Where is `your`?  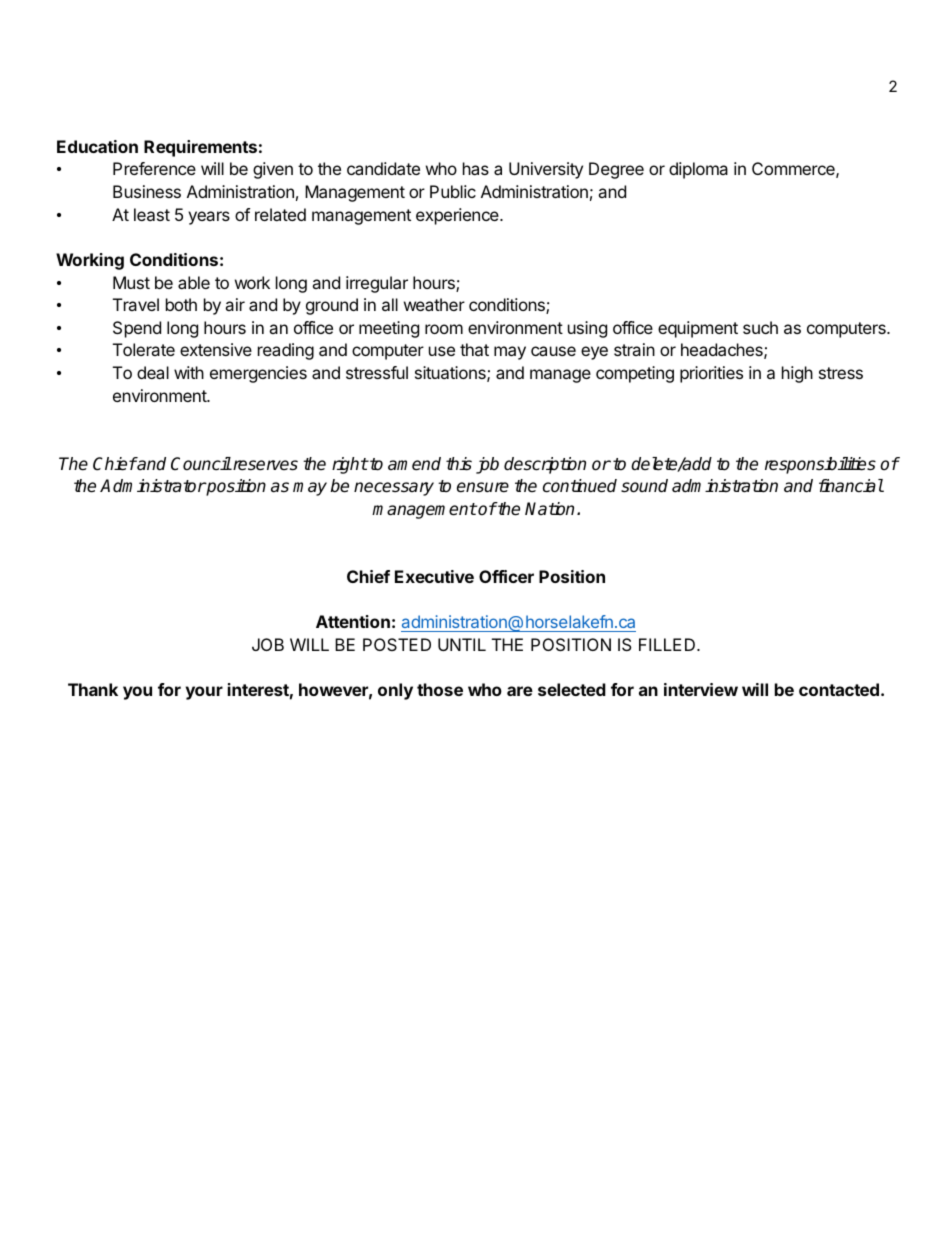
your is located at coordinates (204, 693).
